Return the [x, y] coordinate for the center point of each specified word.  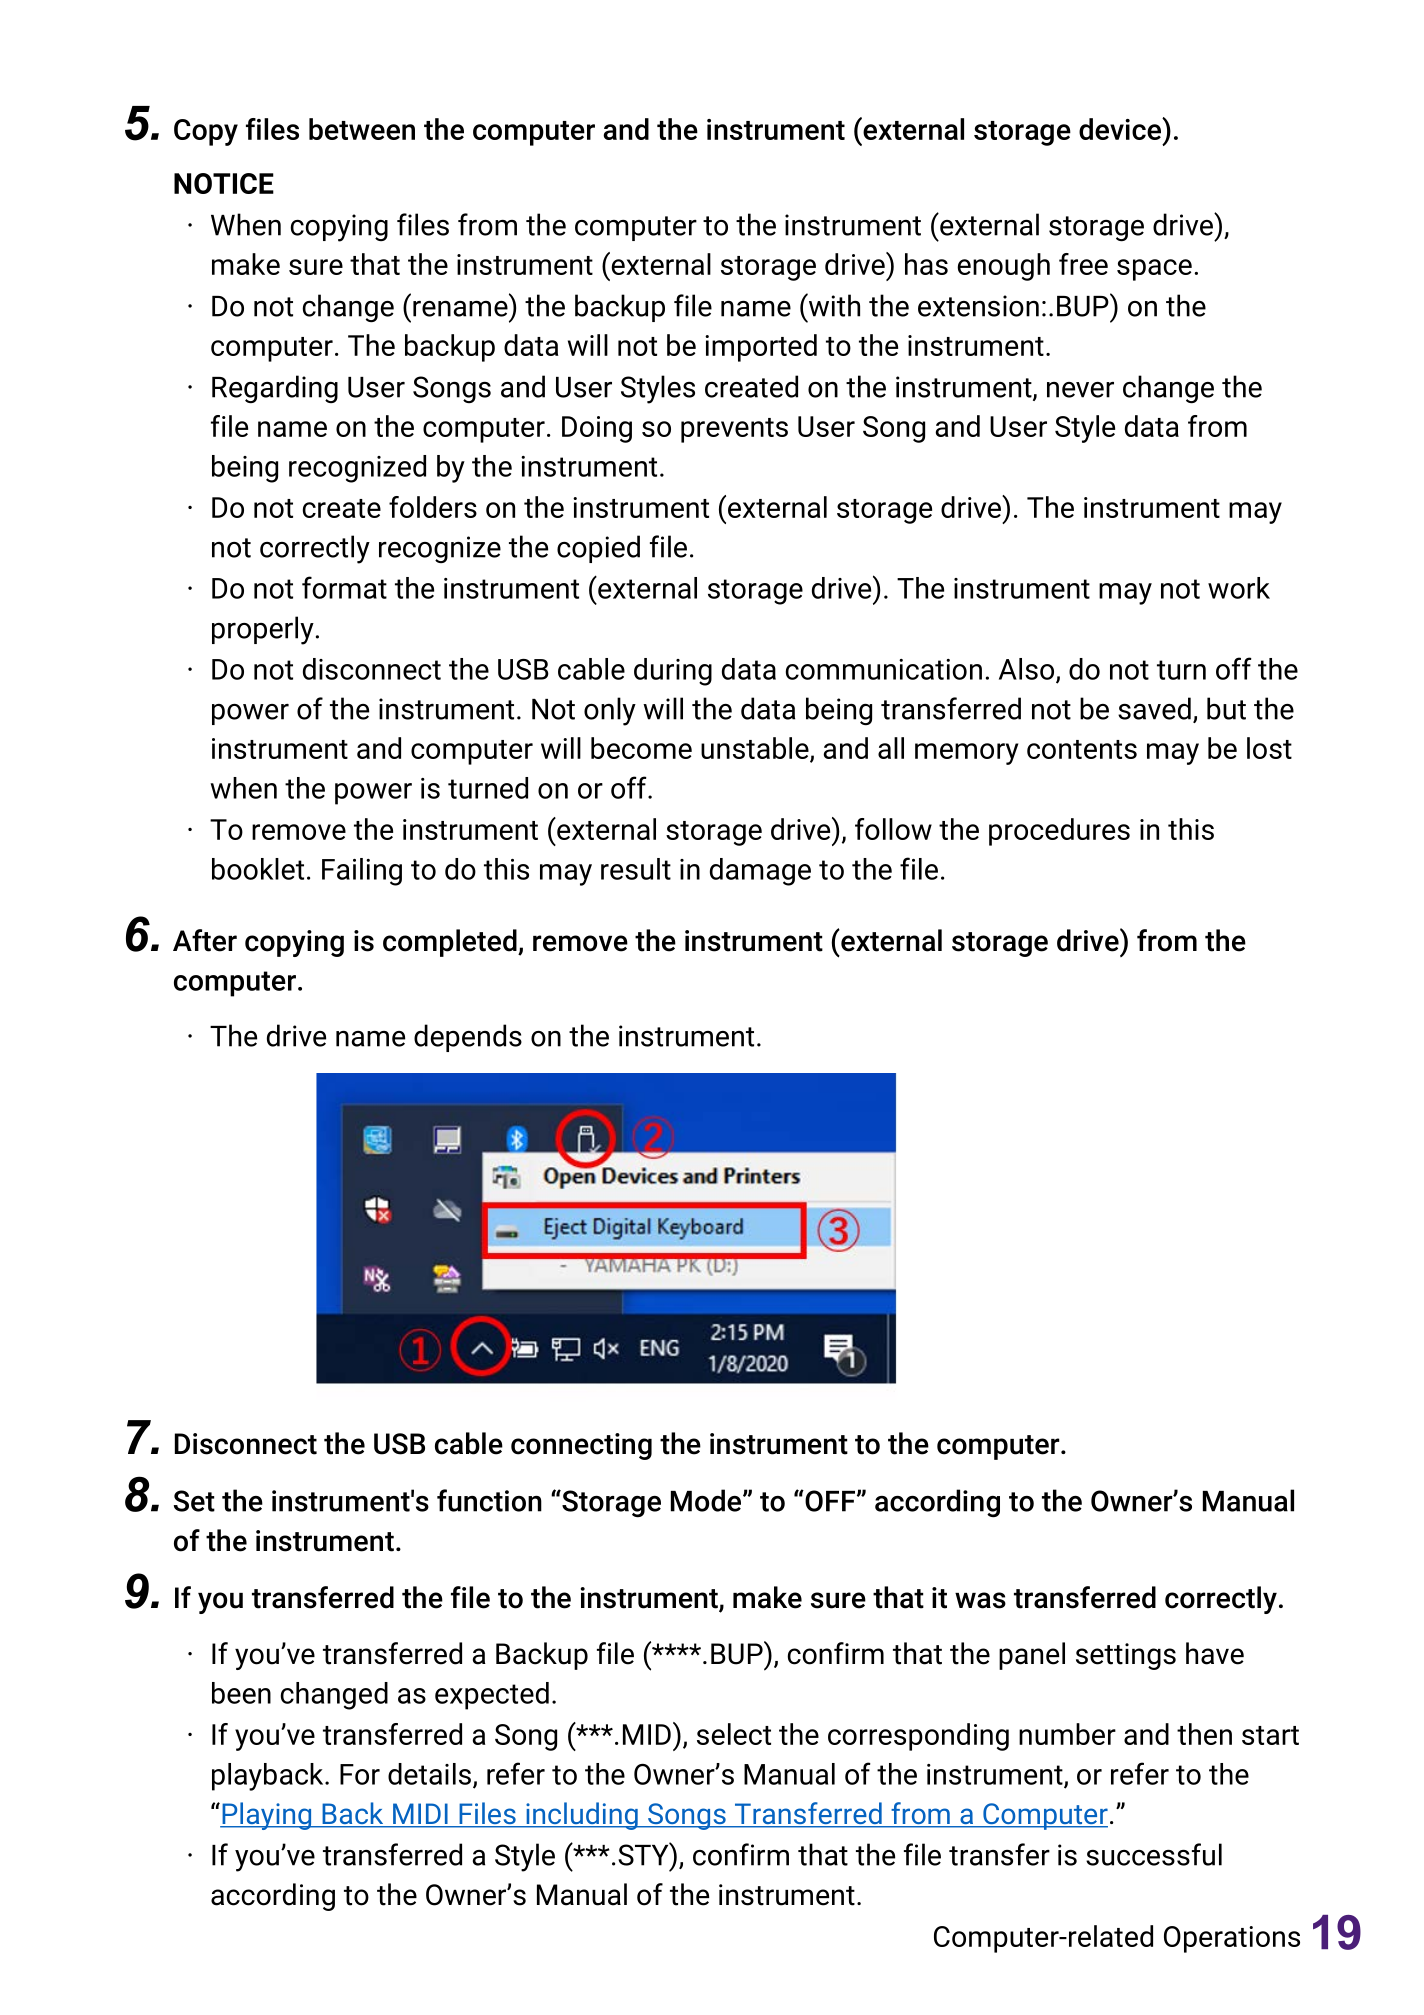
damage [760, 872]
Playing [267, 1816]
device [1121, 129]
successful [1154, 1854]
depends [468, 1038]
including [582, 1816]
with [833, 305]
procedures [1059, 832]
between [362, 129]
